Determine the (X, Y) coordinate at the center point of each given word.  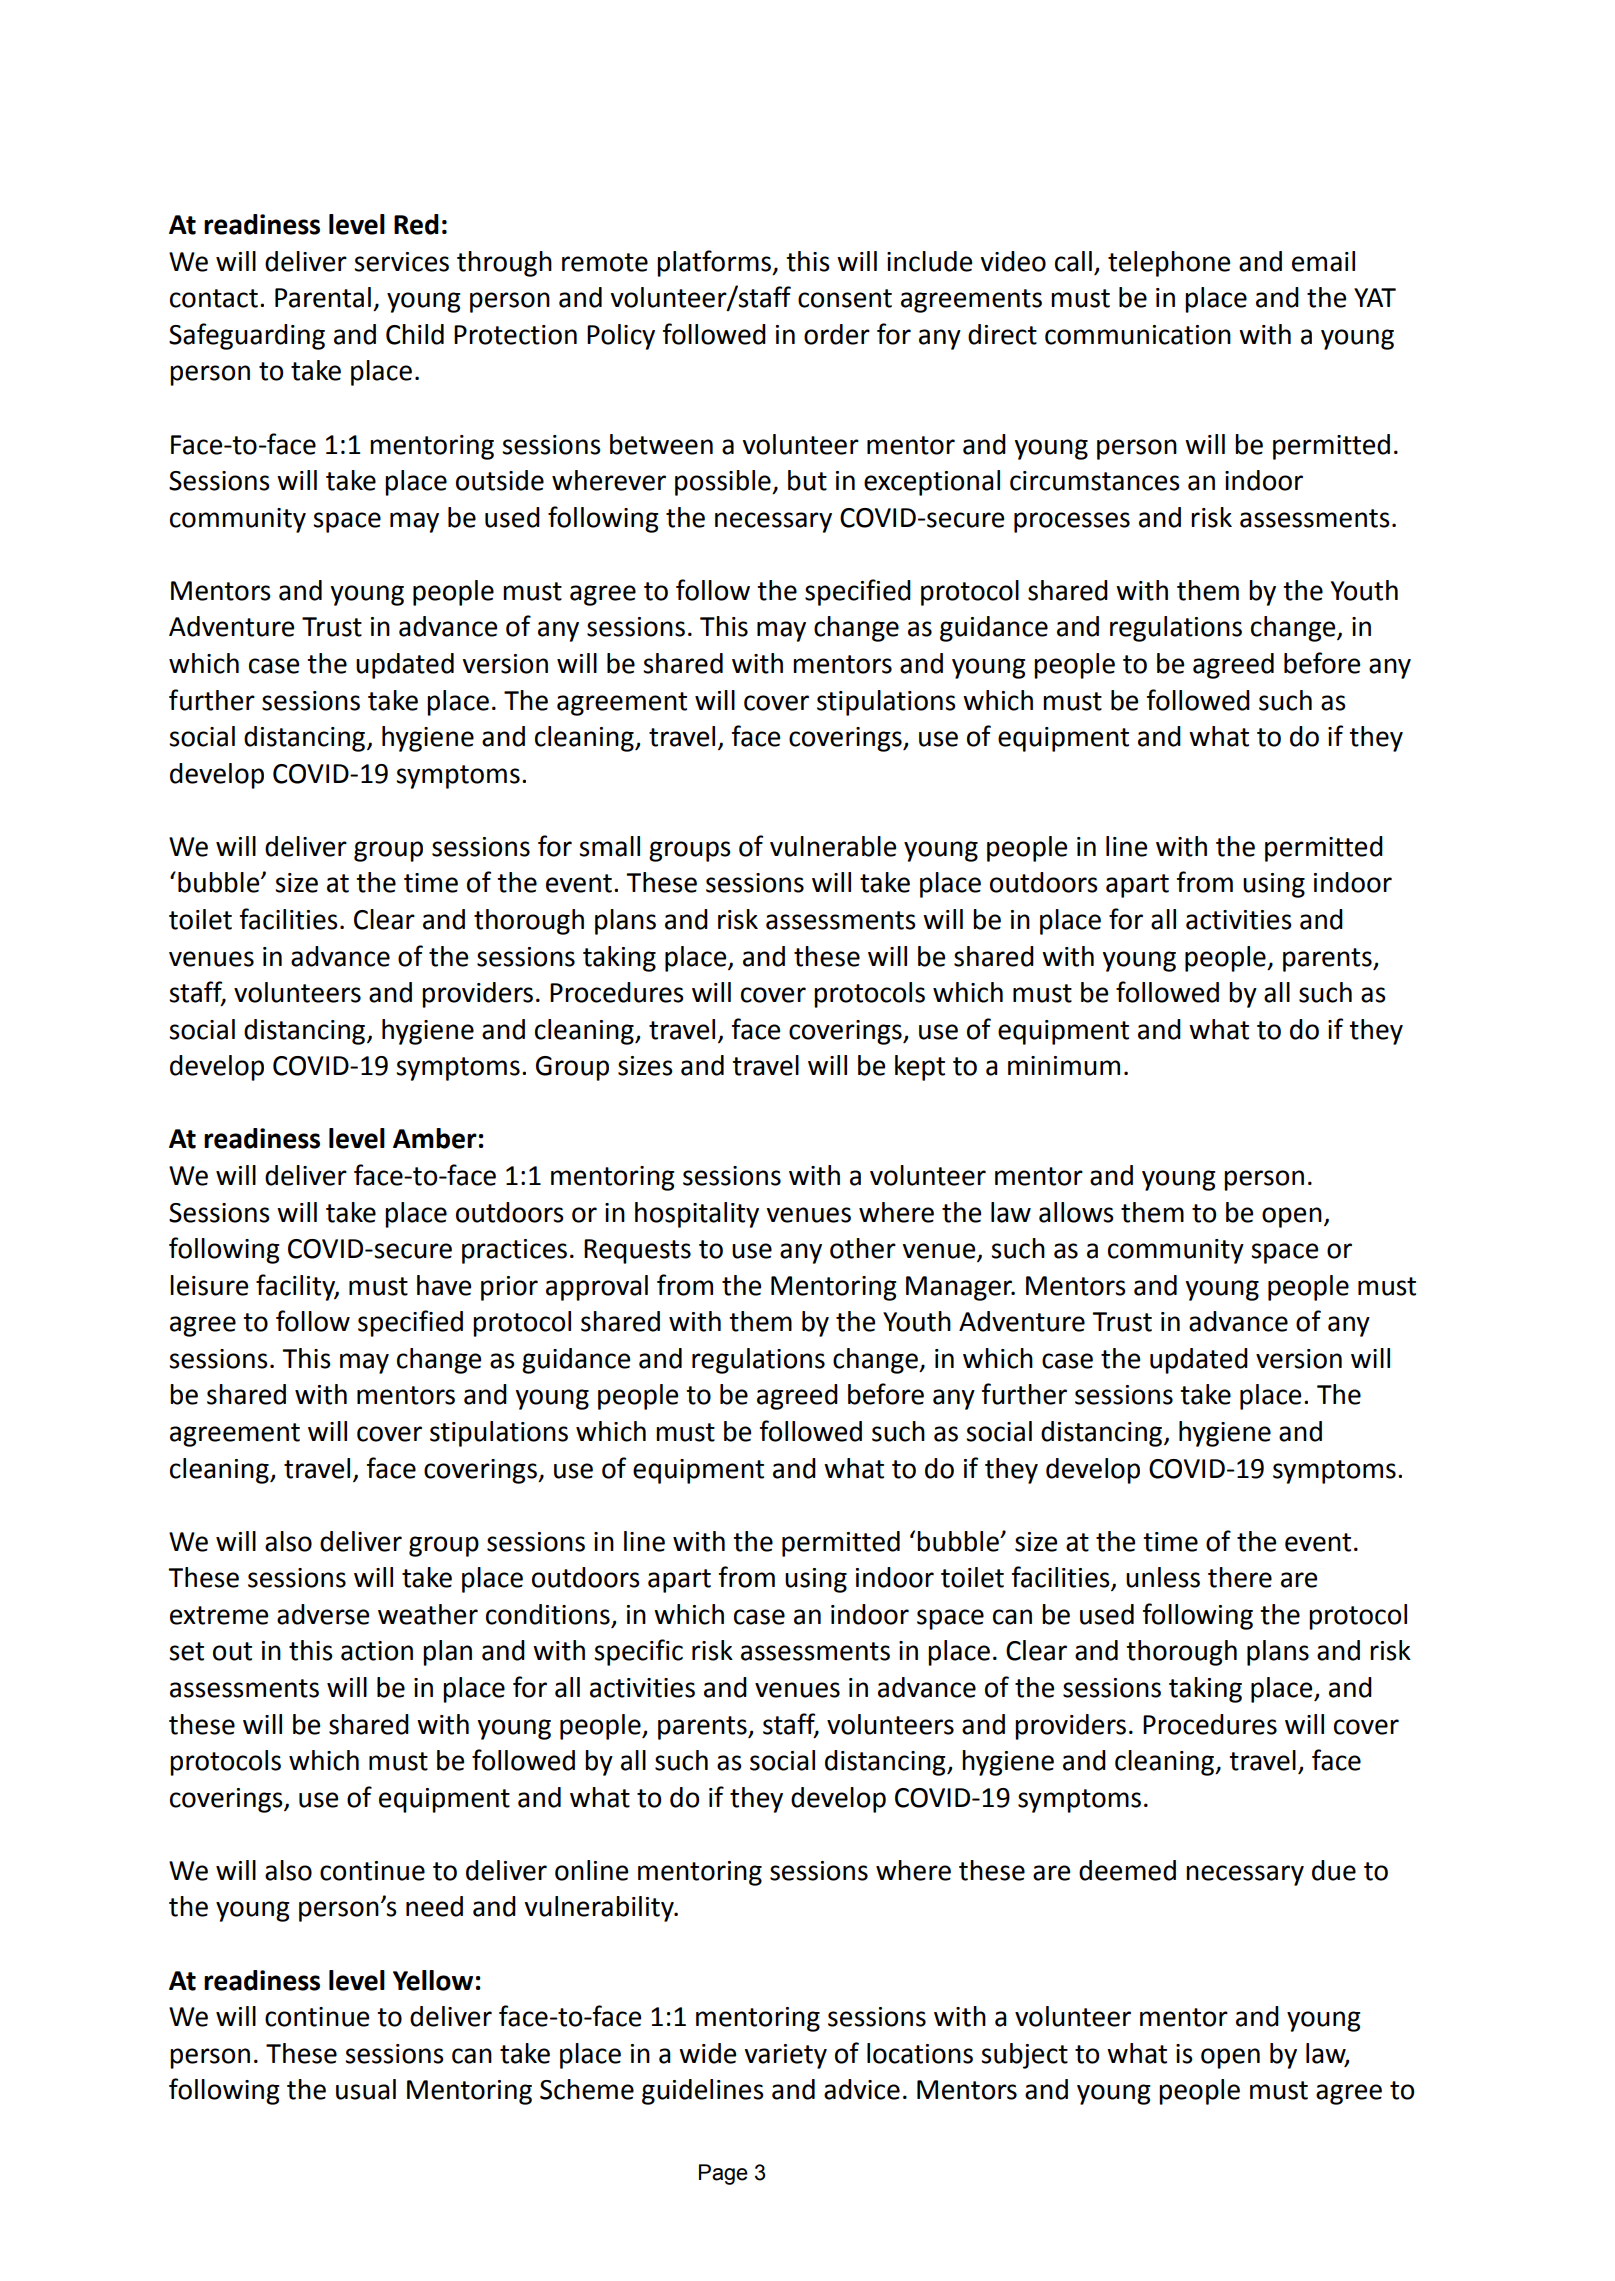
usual (366, 2089)
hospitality (697, 1215)
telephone (1169, 264)
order (837, 334)
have (444, 1285)
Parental (323, 297)
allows (1076, 1212)
